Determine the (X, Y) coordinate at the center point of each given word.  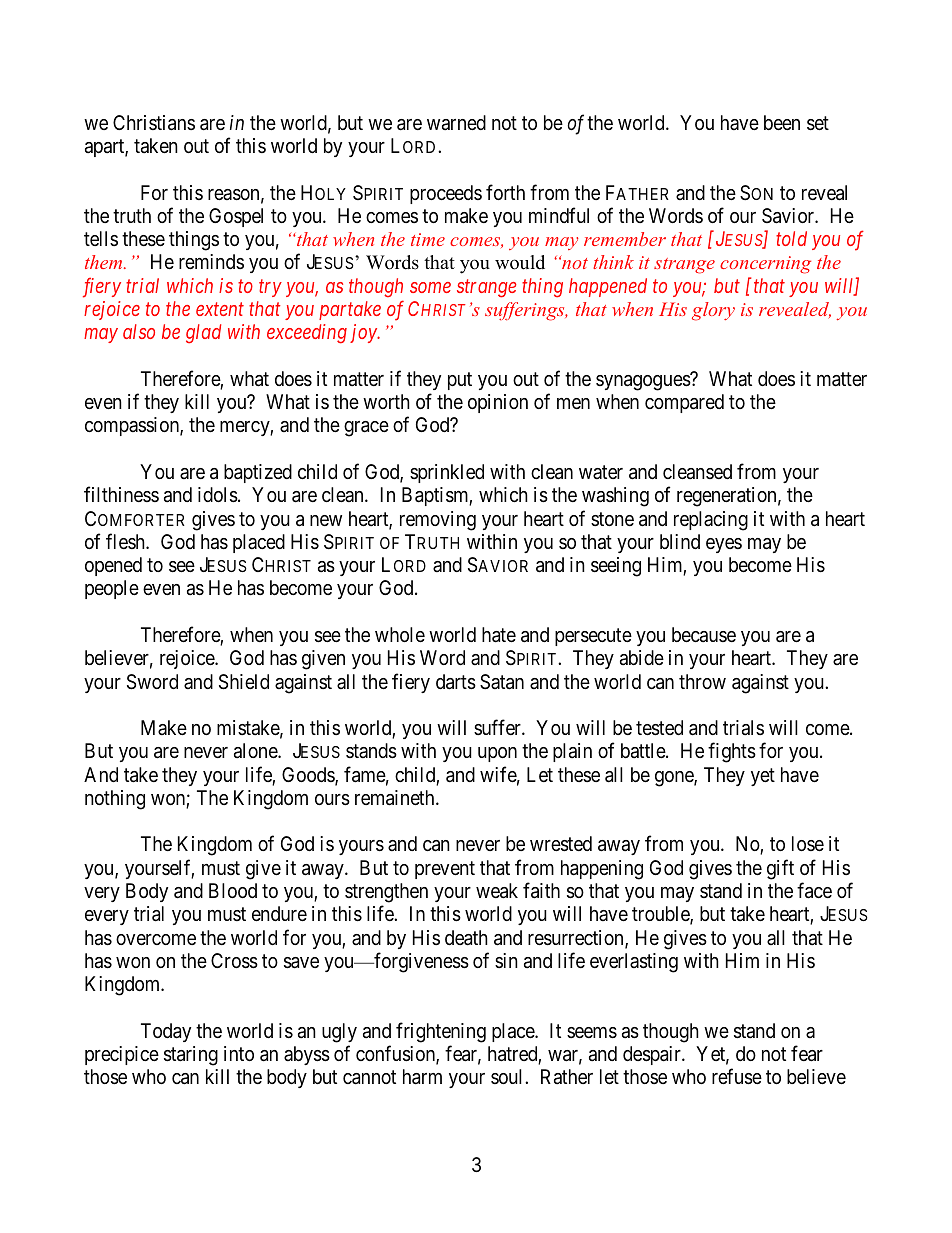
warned (456, 123)
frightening (441, 1032)
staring (191, 1056)
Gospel (236, 217)
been (782, 122)
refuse (737, 1076)
